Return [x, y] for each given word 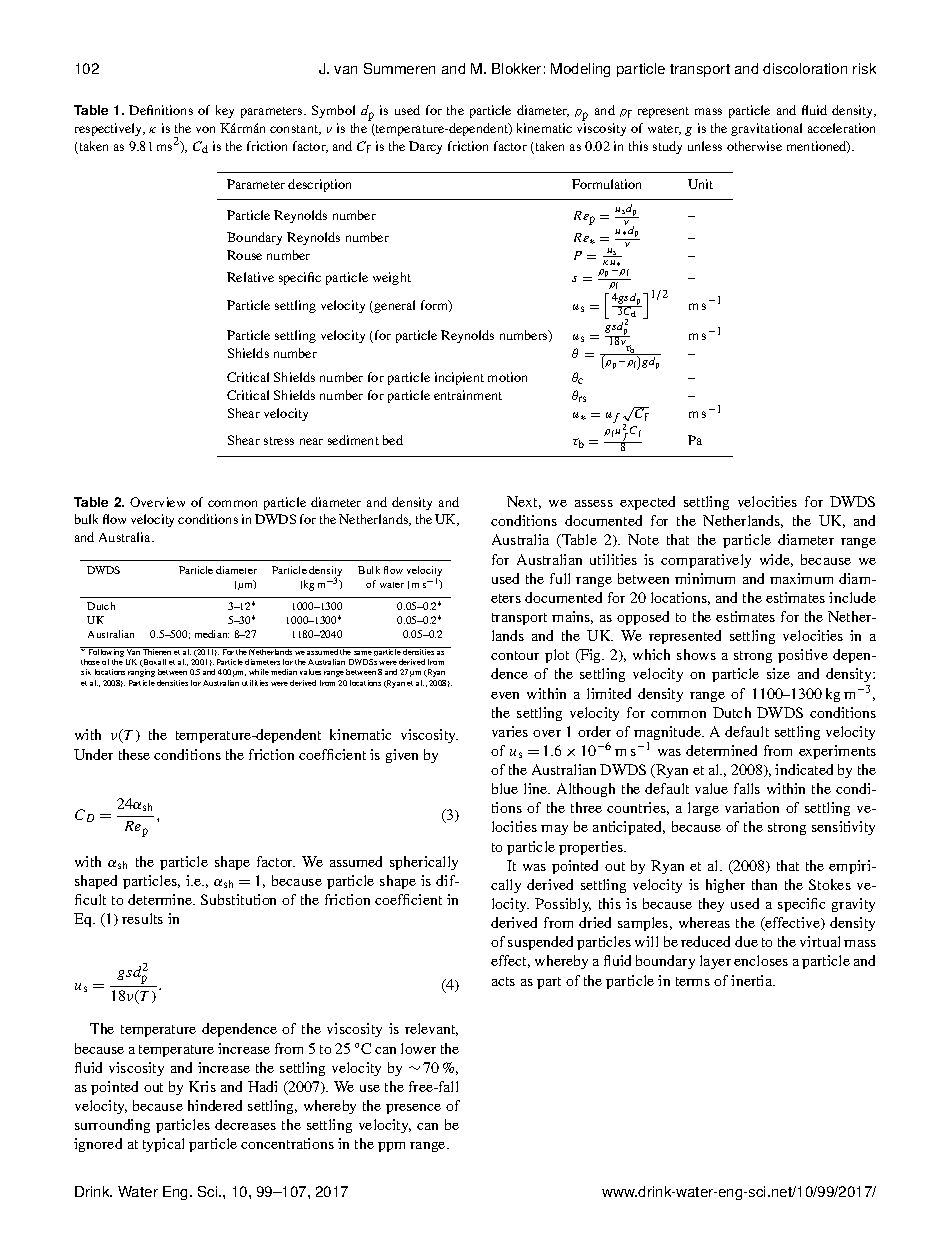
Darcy [425, 147]
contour [515, 655]
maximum [801, 578]
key [225, 111]
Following [106, 653]
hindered [215, 1105]
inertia [753, 980]
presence [413, 1109]
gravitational [766, 129]
